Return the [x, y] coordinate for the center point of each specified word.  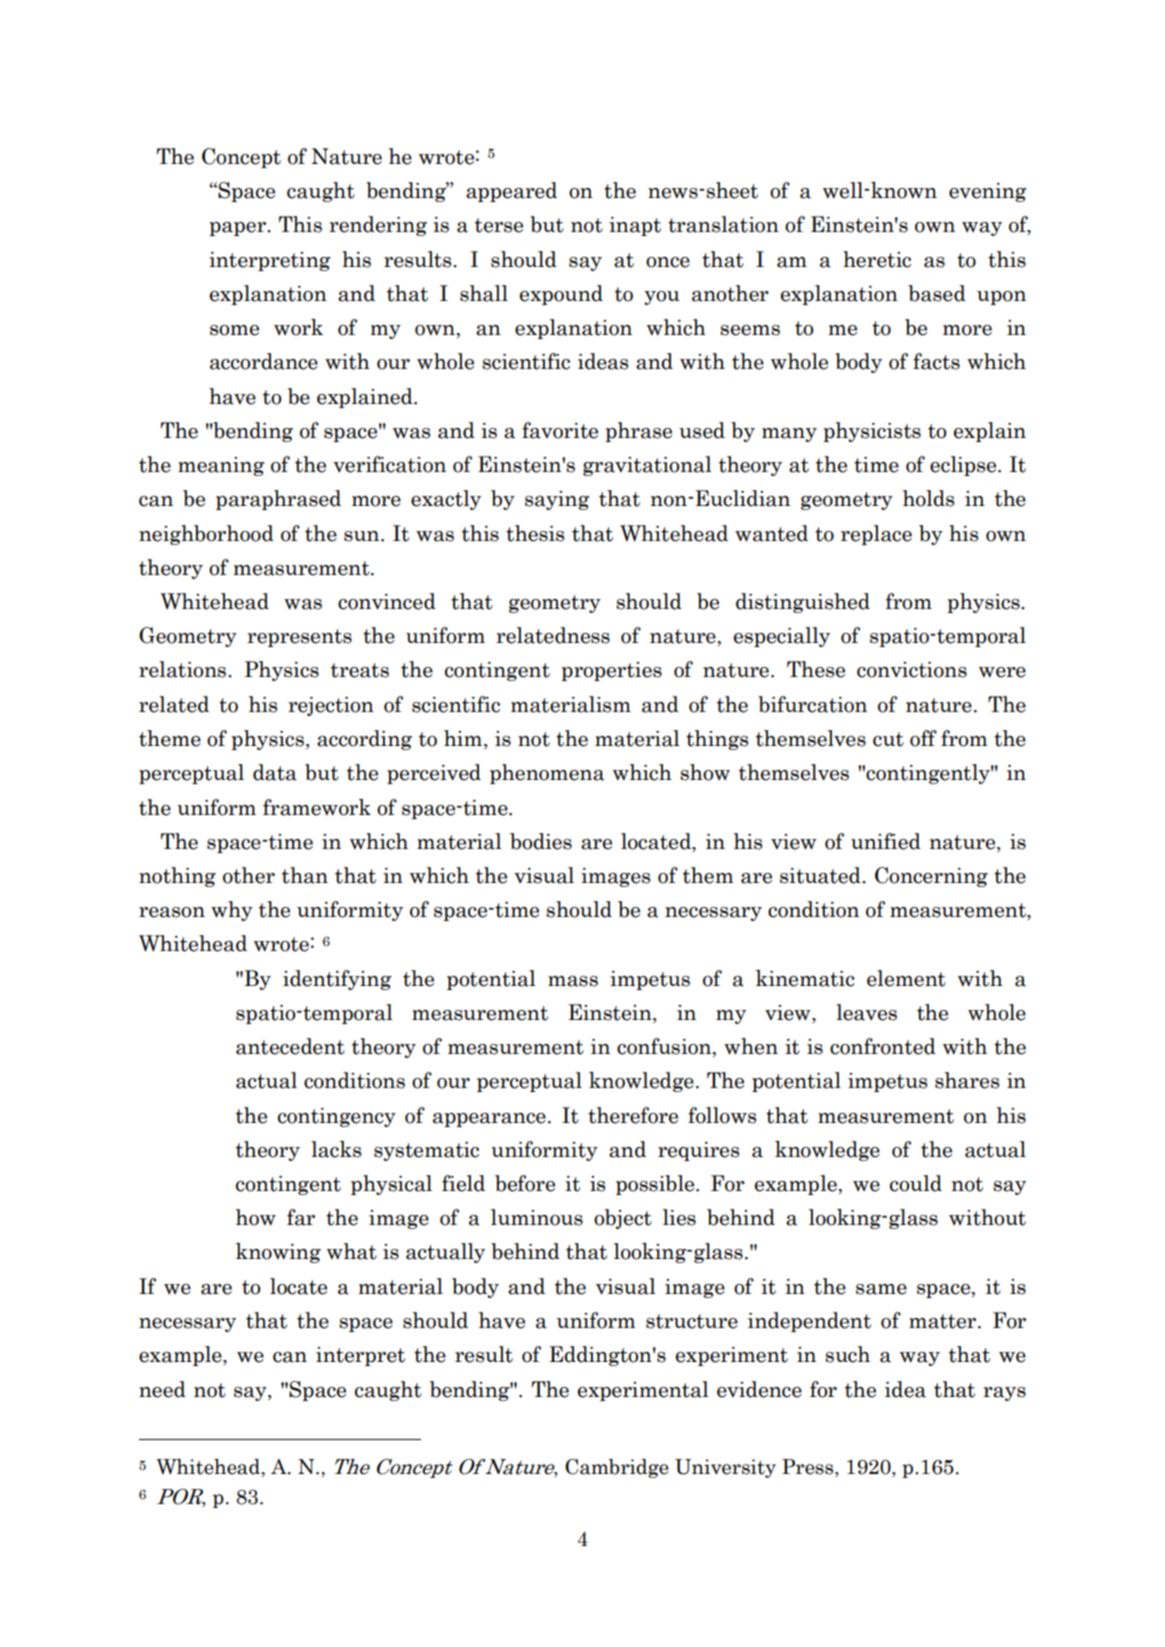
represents [299, 638]
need [162, 1389]
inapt [635, 226]
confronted [883, 1046]
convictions [912, 670]
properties [611, 671]
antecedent [290, 1046]
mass [573, 981]
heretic [877, 259]
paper [238, 229]
